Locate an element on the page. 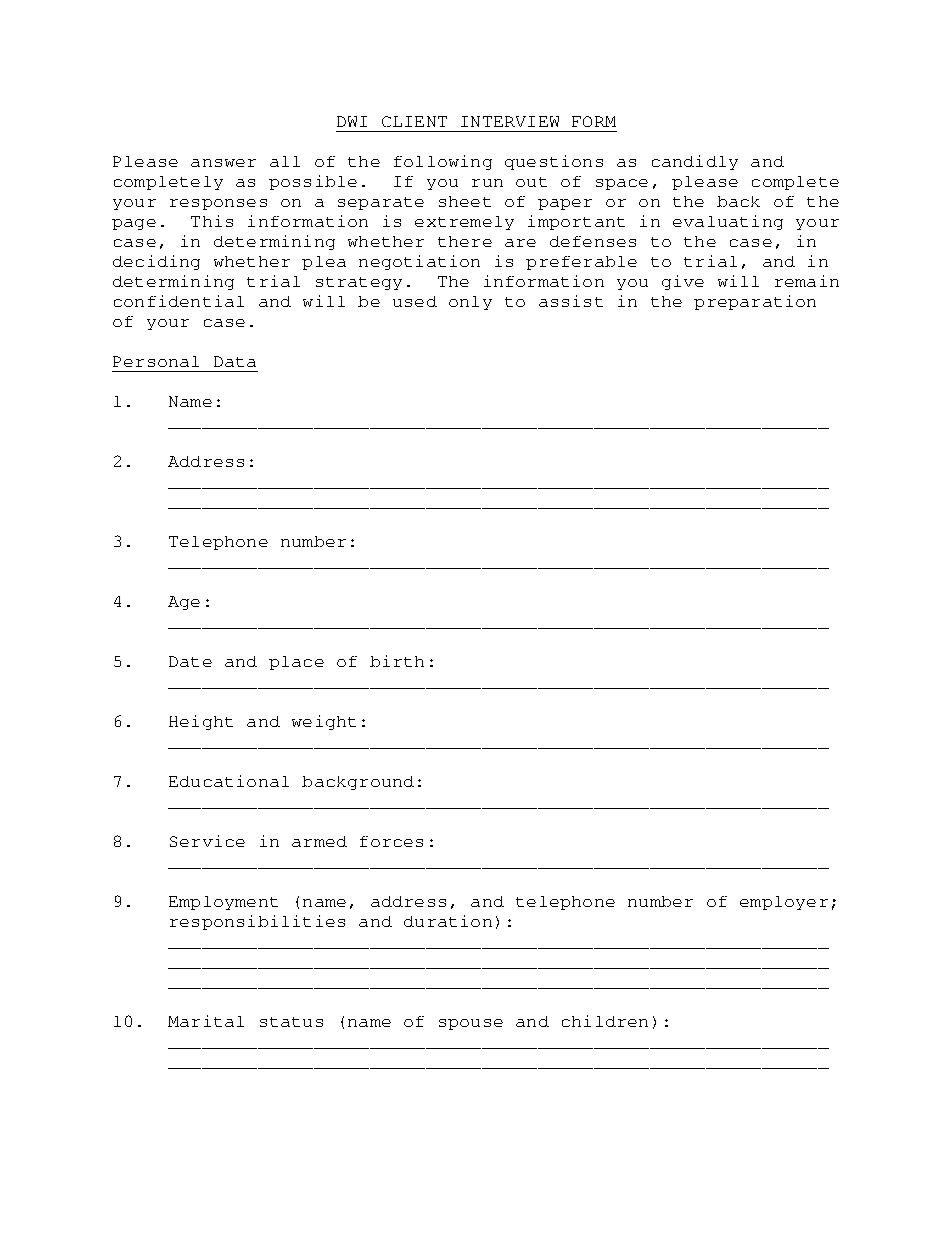  only is located at coordinates (470, 303).
